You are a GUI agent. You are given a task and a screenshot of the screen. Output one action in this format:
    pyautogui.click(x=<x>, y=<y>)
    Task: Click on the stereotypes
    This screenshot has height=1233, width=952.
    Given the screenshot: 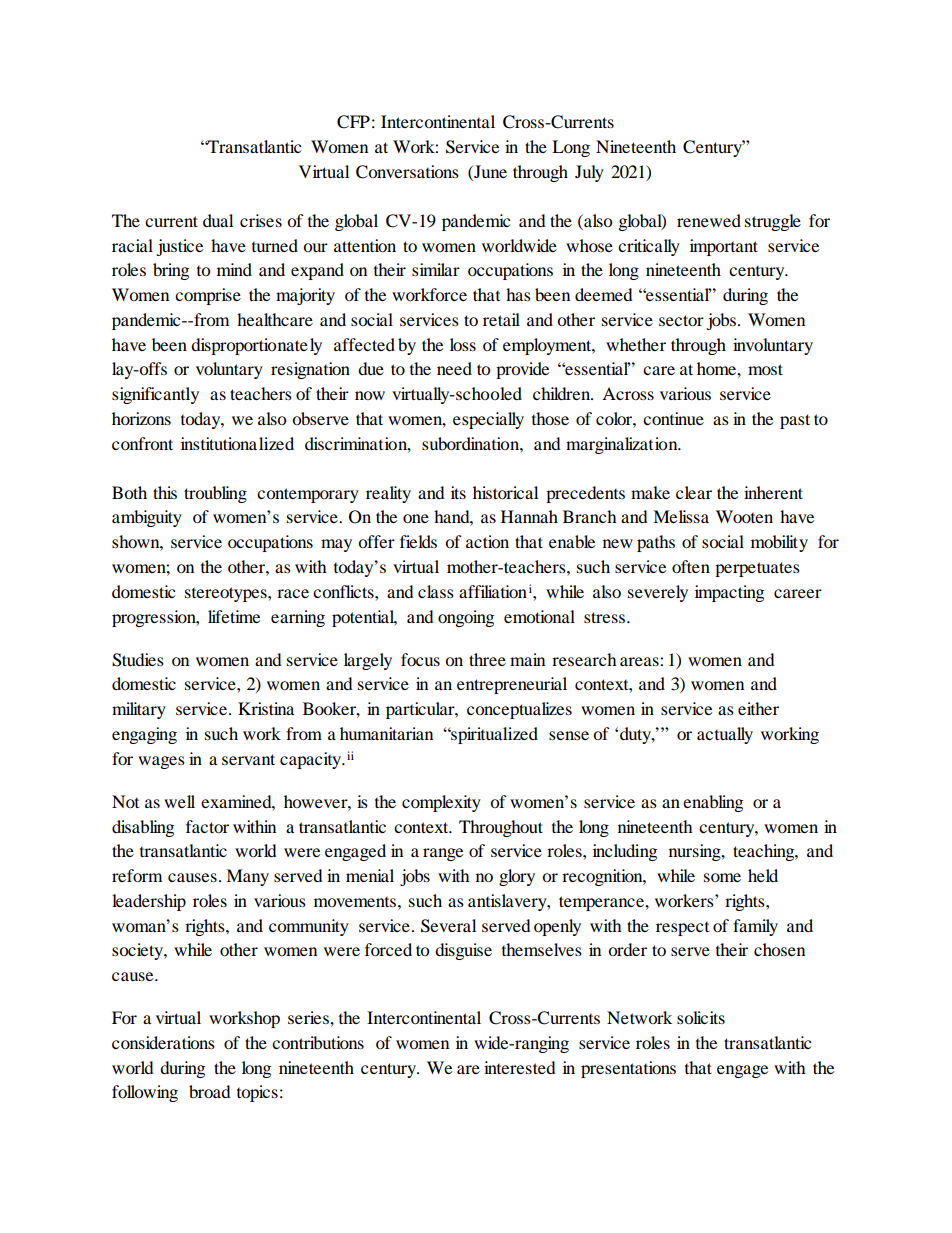 What is the action you would take?
    pyautogui.click(x=227, y=594)
